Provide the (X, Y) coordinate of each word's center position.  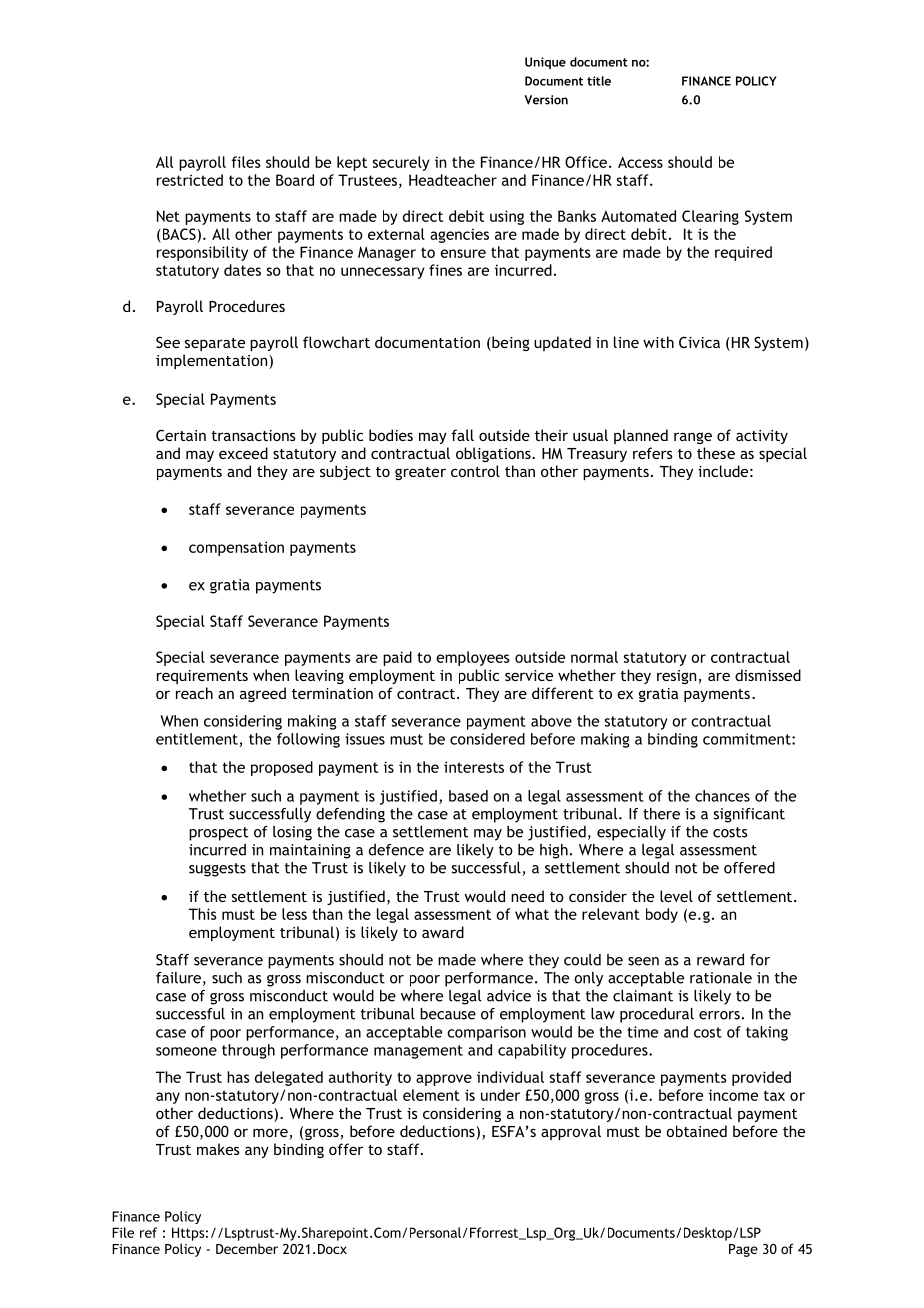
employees (473, 658)
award (443, 932)
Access (640, 162)
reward (720, 960)
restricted (190, 180)
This (203, 914)
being (510, 343)
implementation (213, 361)
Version (546, 100)
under (500, 1095)
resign (678, 677)
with (658, 342)
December (247, 1248)
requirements (202, 677)
